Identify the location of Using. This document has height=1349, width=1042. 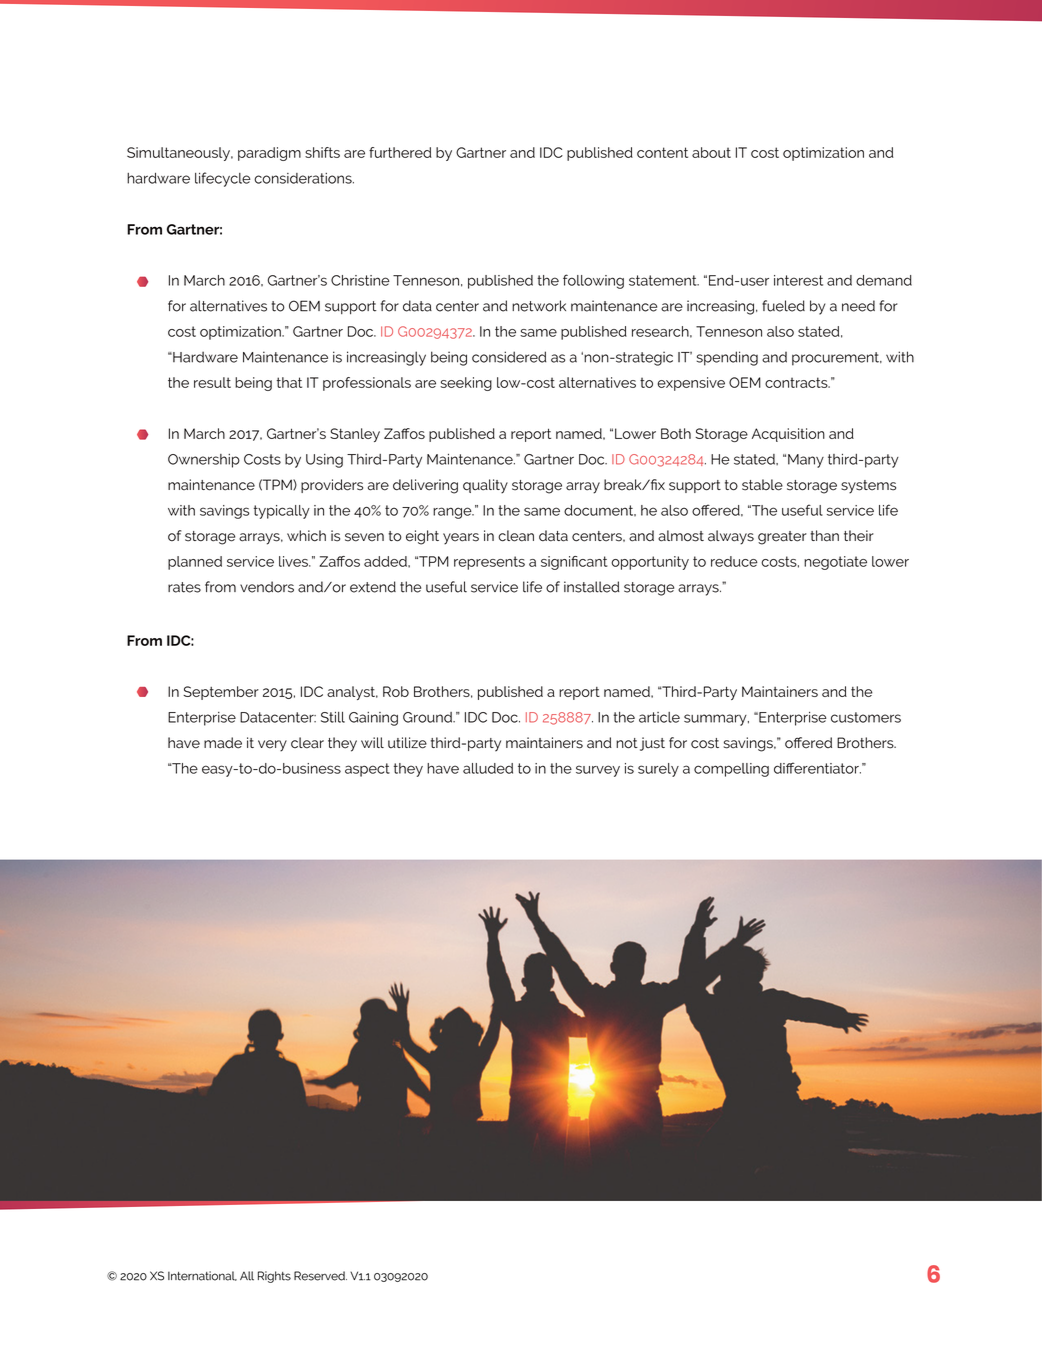
(324, 461).
